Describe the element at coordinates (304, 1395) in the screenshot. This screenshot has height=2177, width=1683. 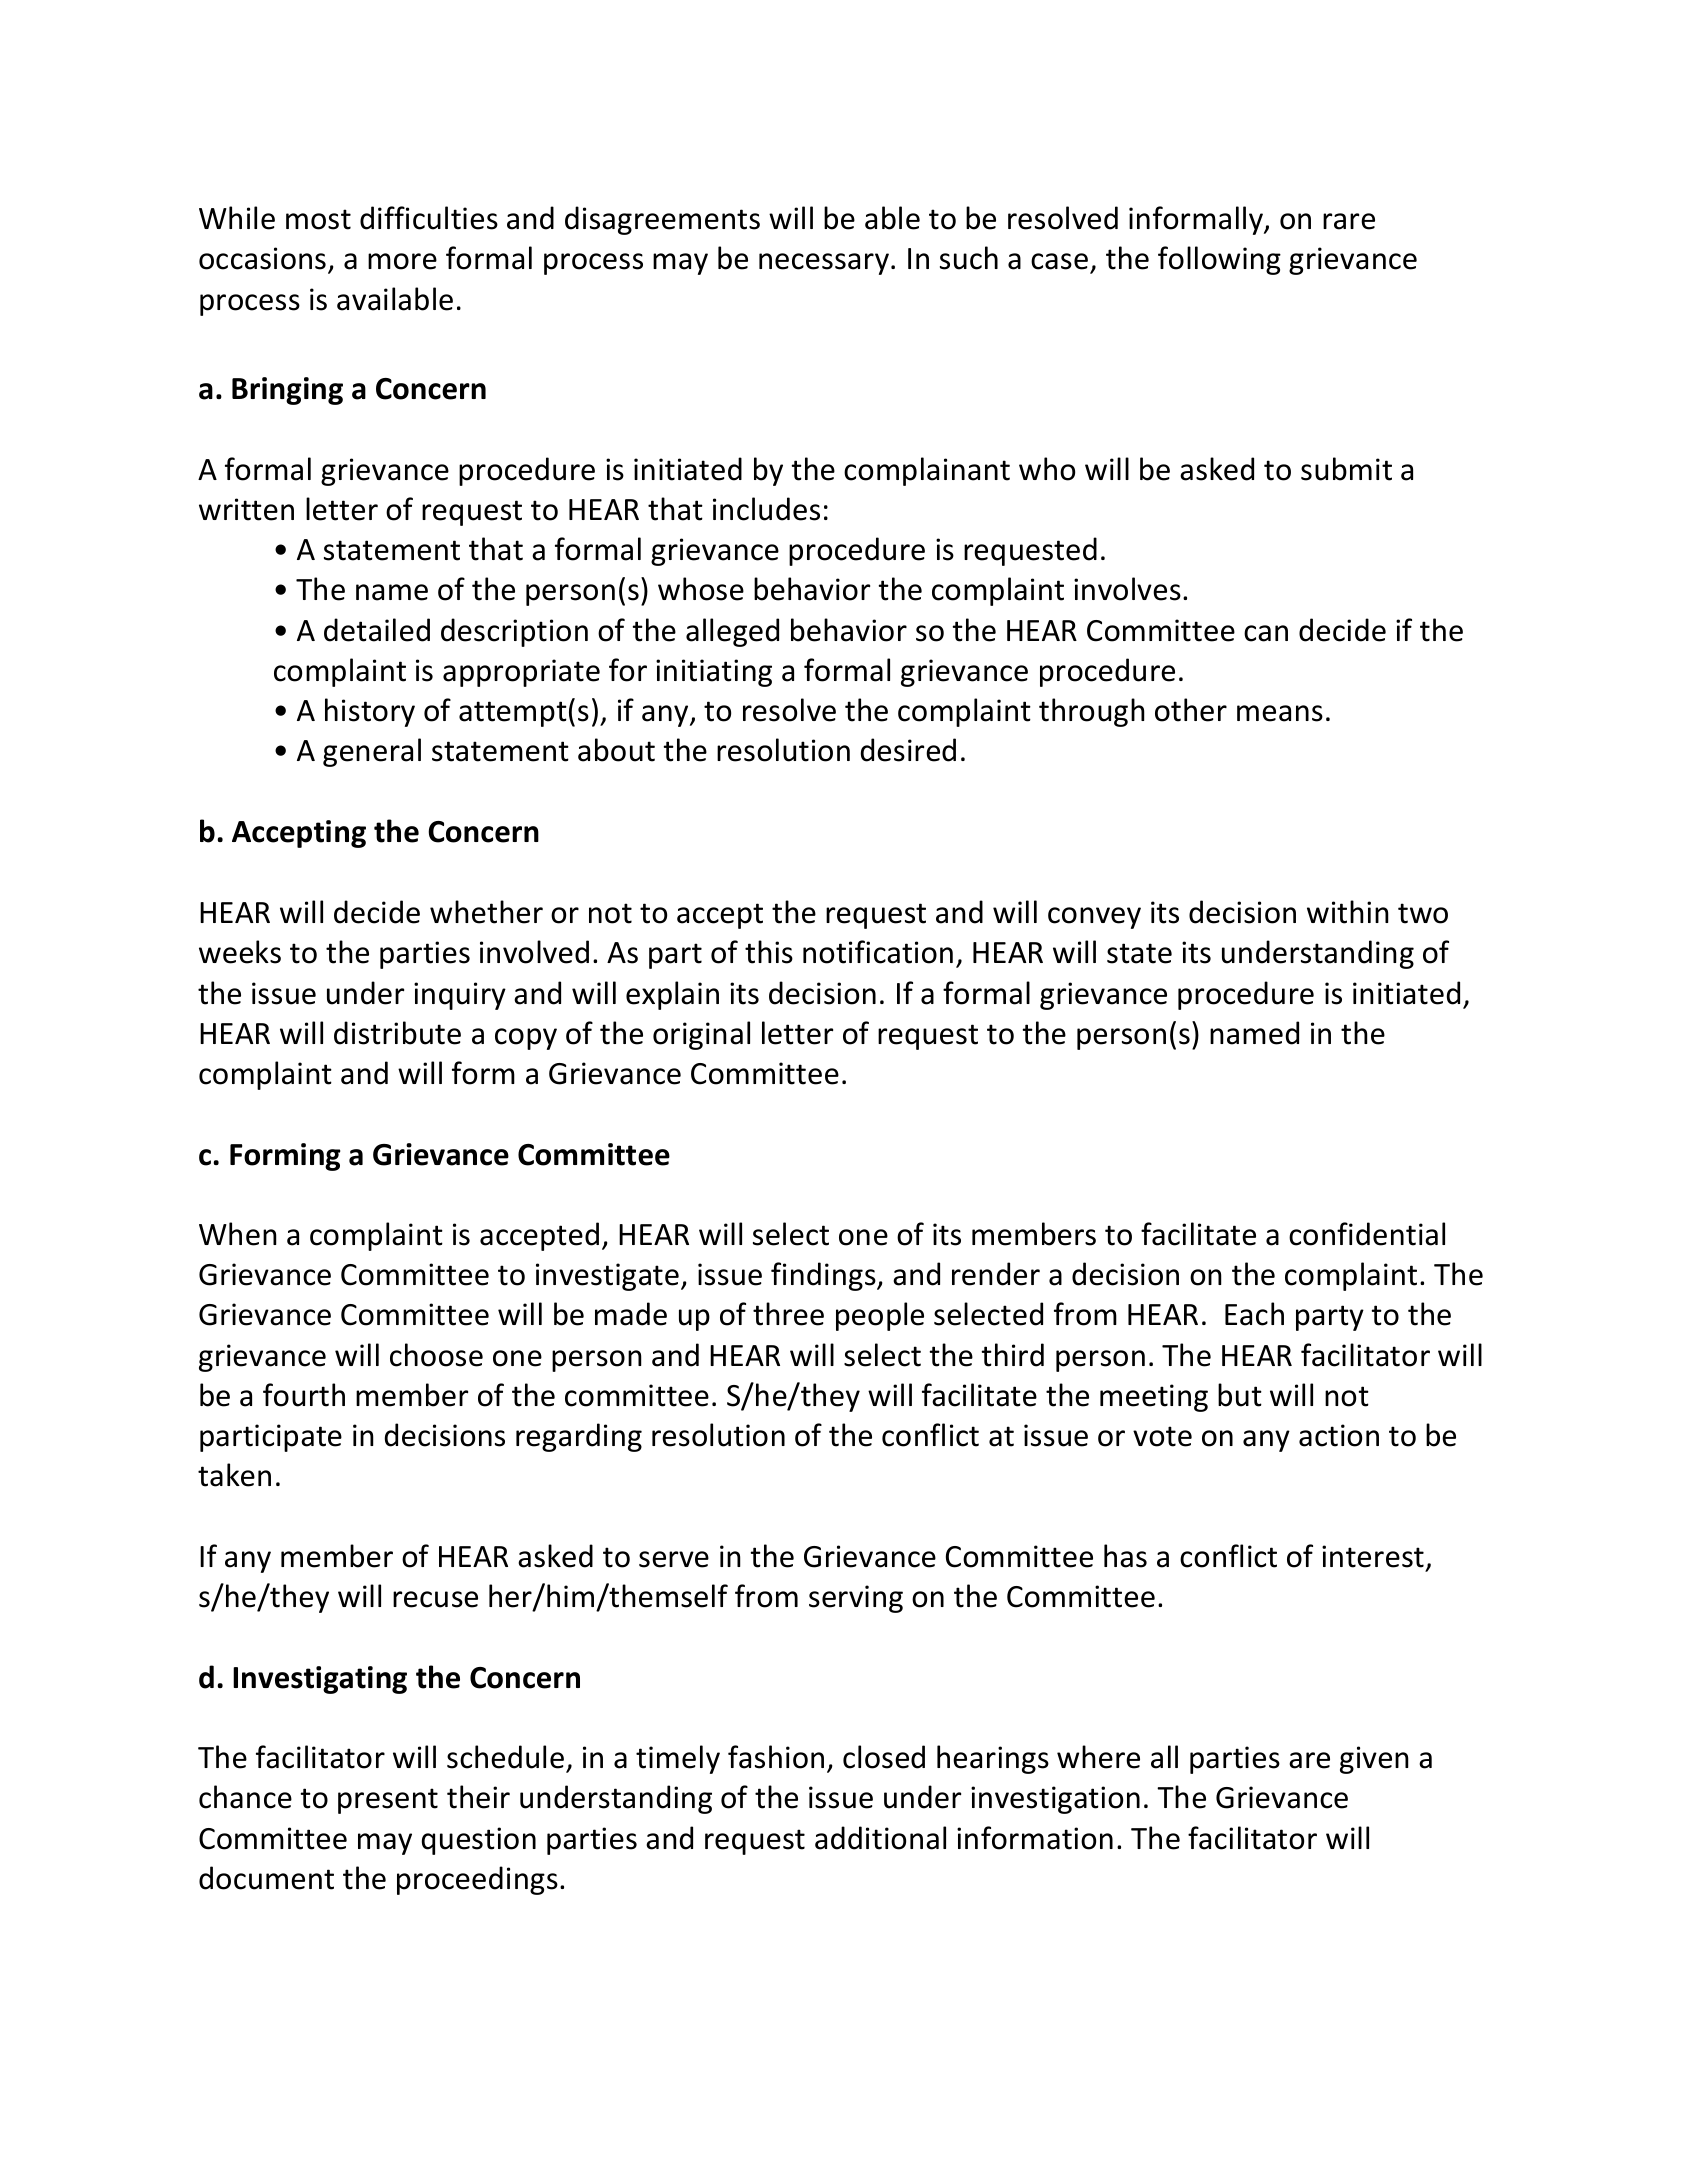
I see `fourth` at that location.
